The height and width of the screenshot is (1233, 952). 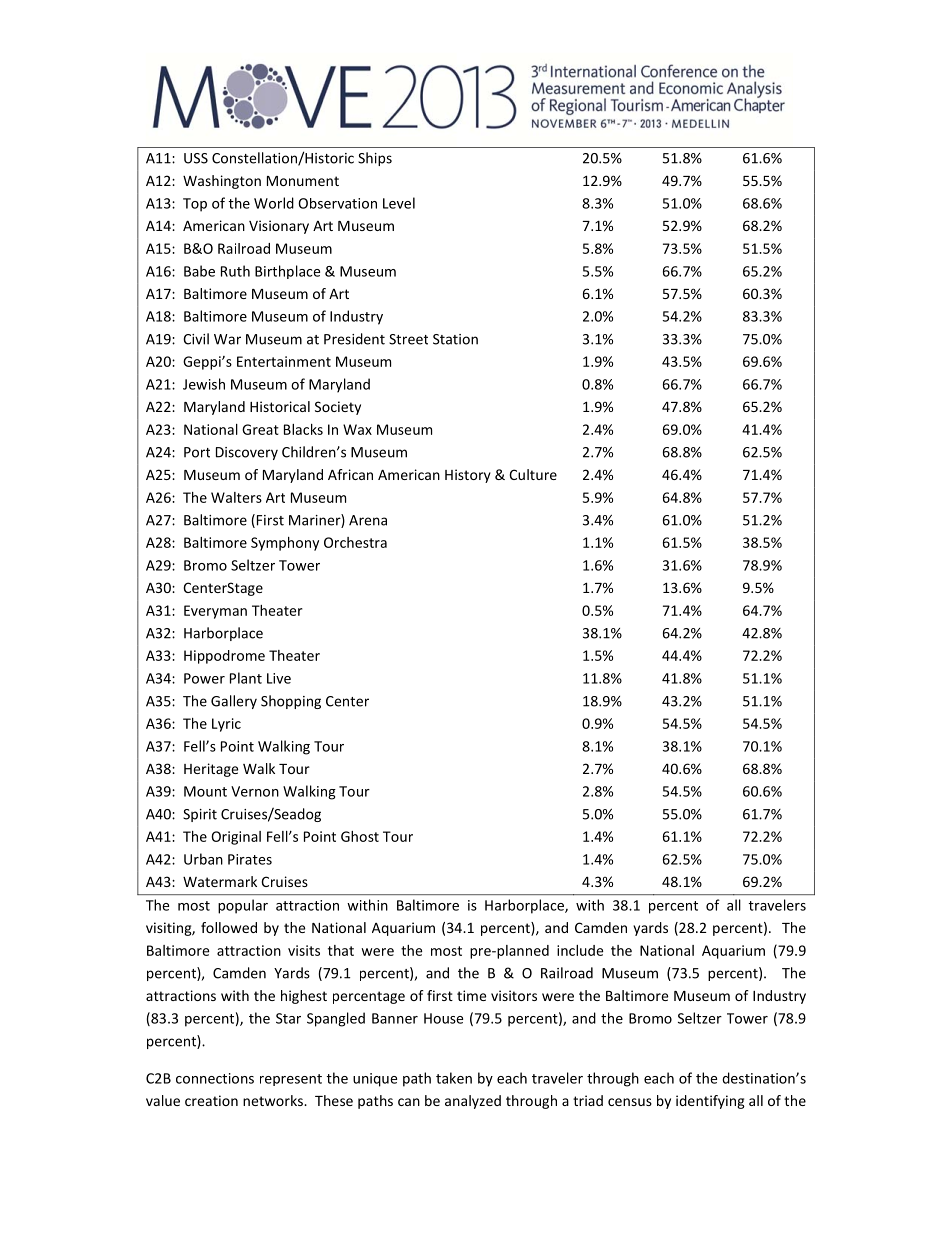 I want to click on Level, so click(x=399, y=203).
